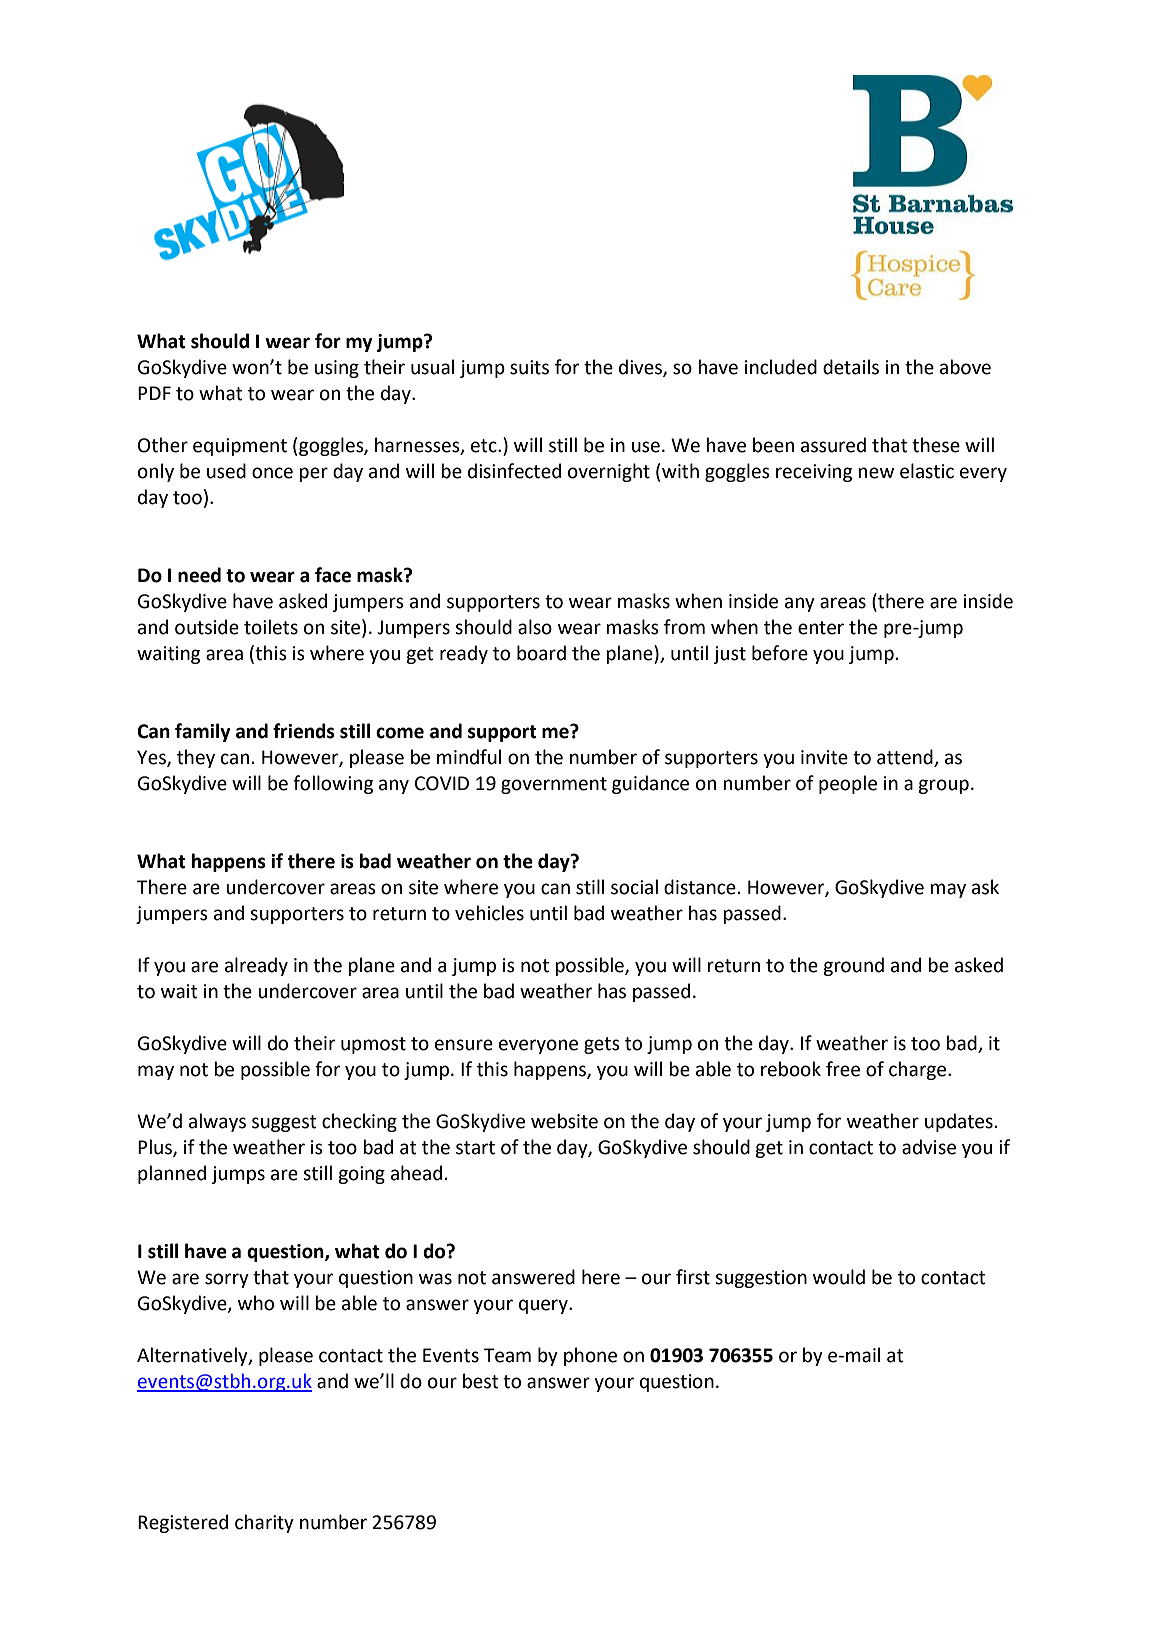 The width and height of the document is (1152, 1629). Describe the element at coordinates (839, 1277) in the document. I see `would` at that location.
